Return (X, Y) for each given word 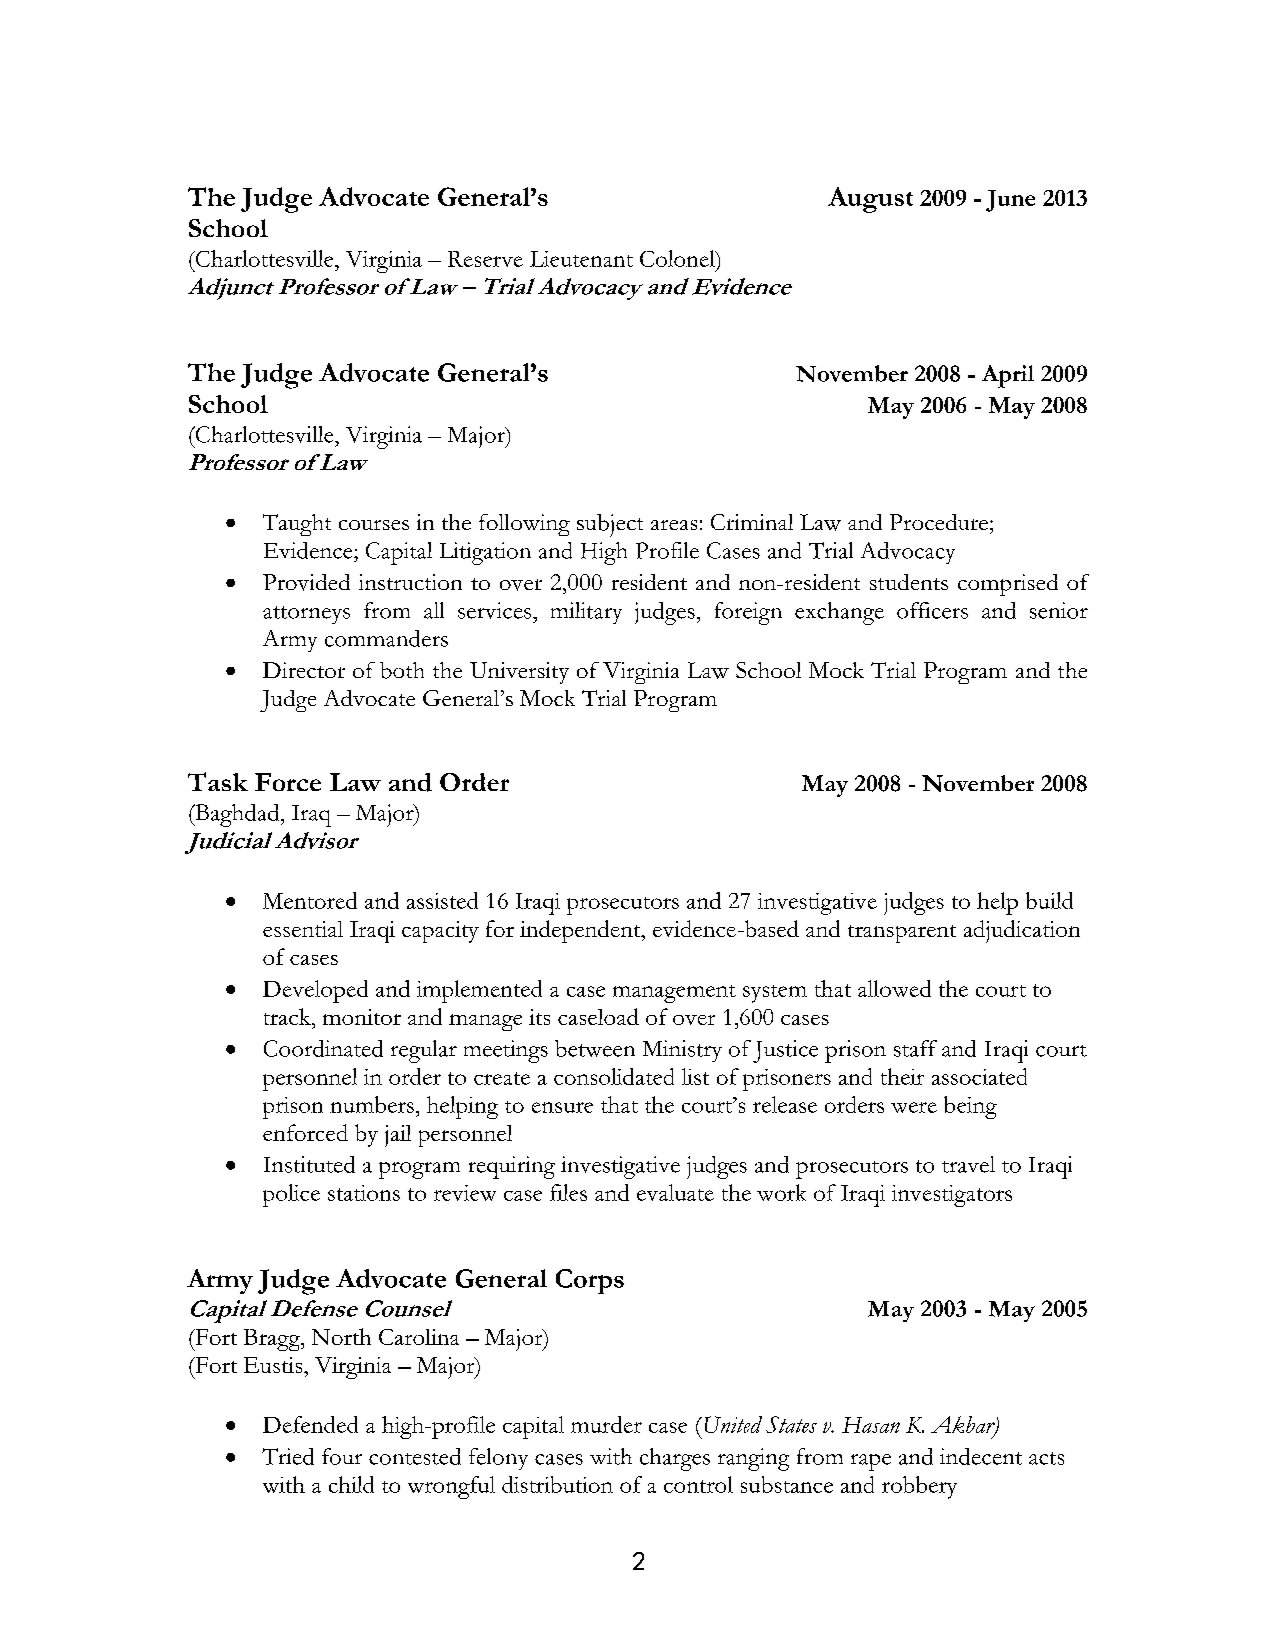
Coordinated (323, 1048)
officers (932, 610)
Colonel (678, 258)
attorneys (306, 615)
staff (915, 1048)
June (1010, 201)
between (595, 1048)
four (342, 1456)
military (586, 613)
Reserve (485, 259)
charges (675, 1459)
